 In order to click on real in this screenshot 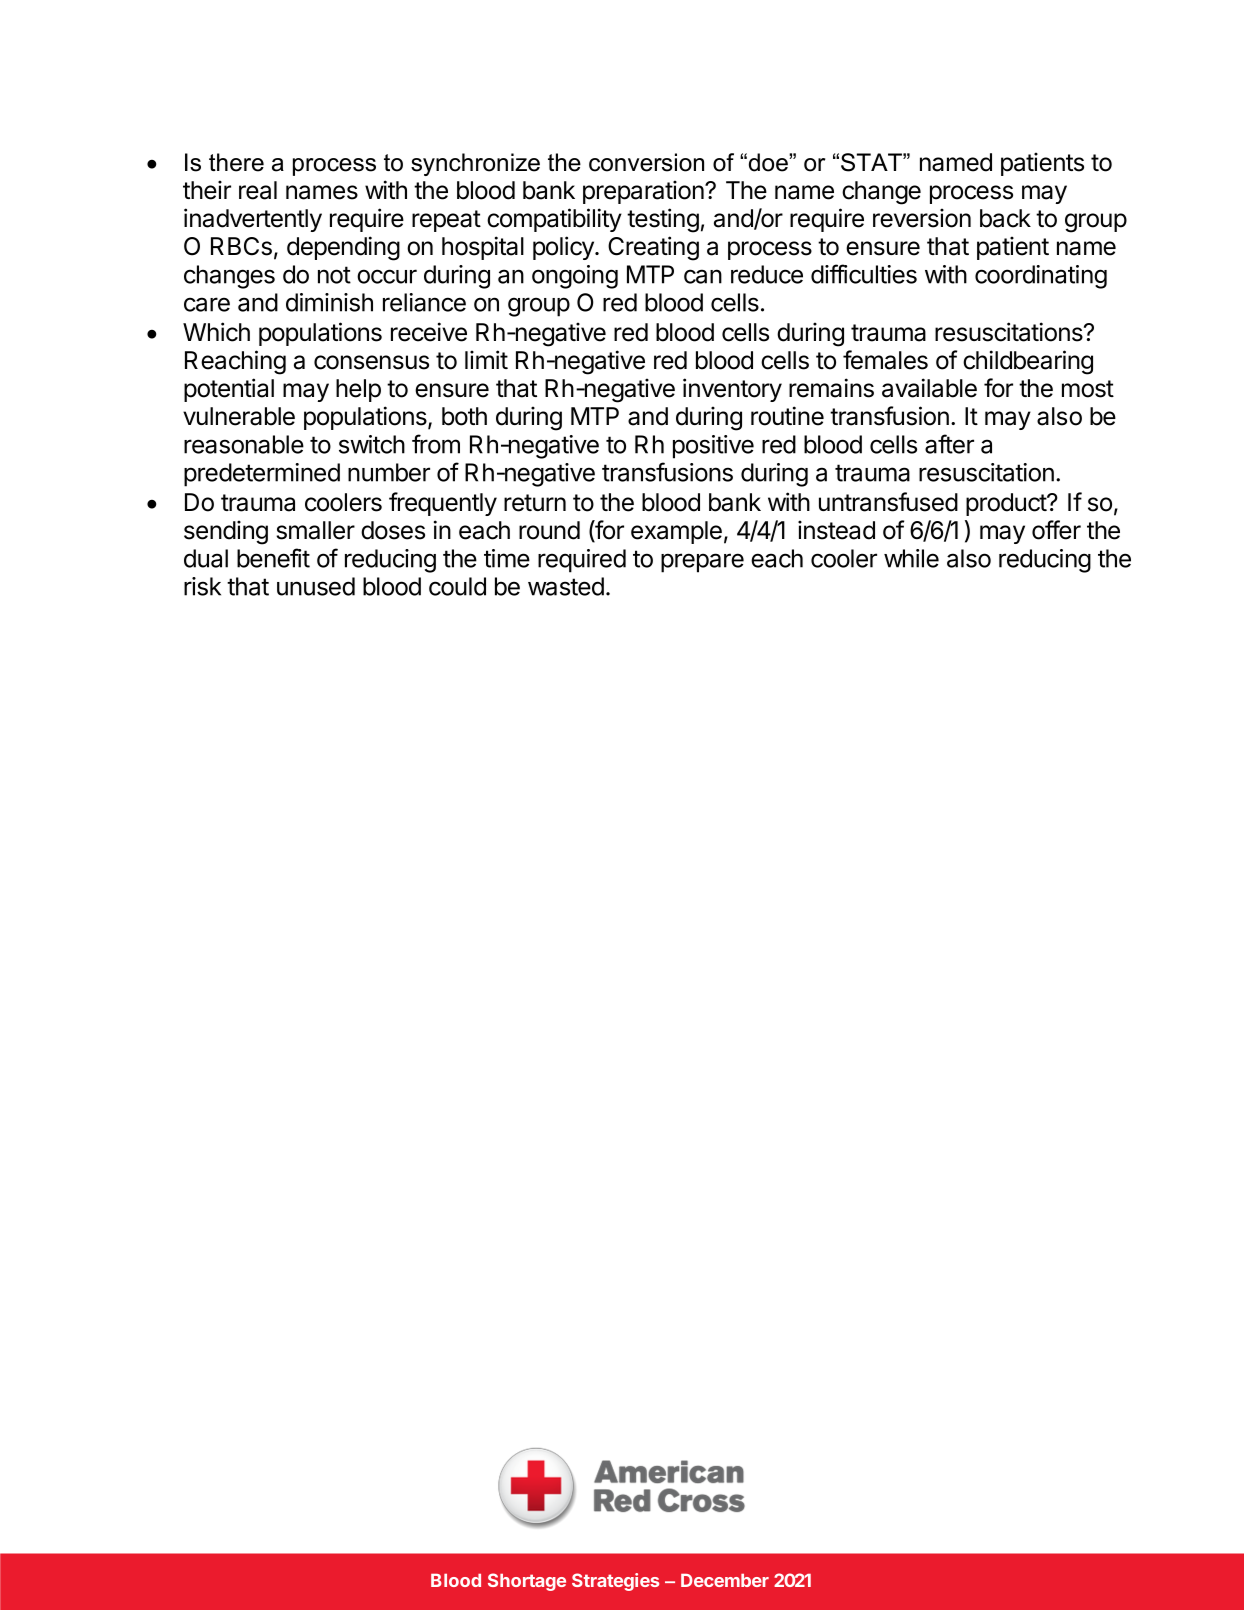, I will do `click(258, 190)`.
